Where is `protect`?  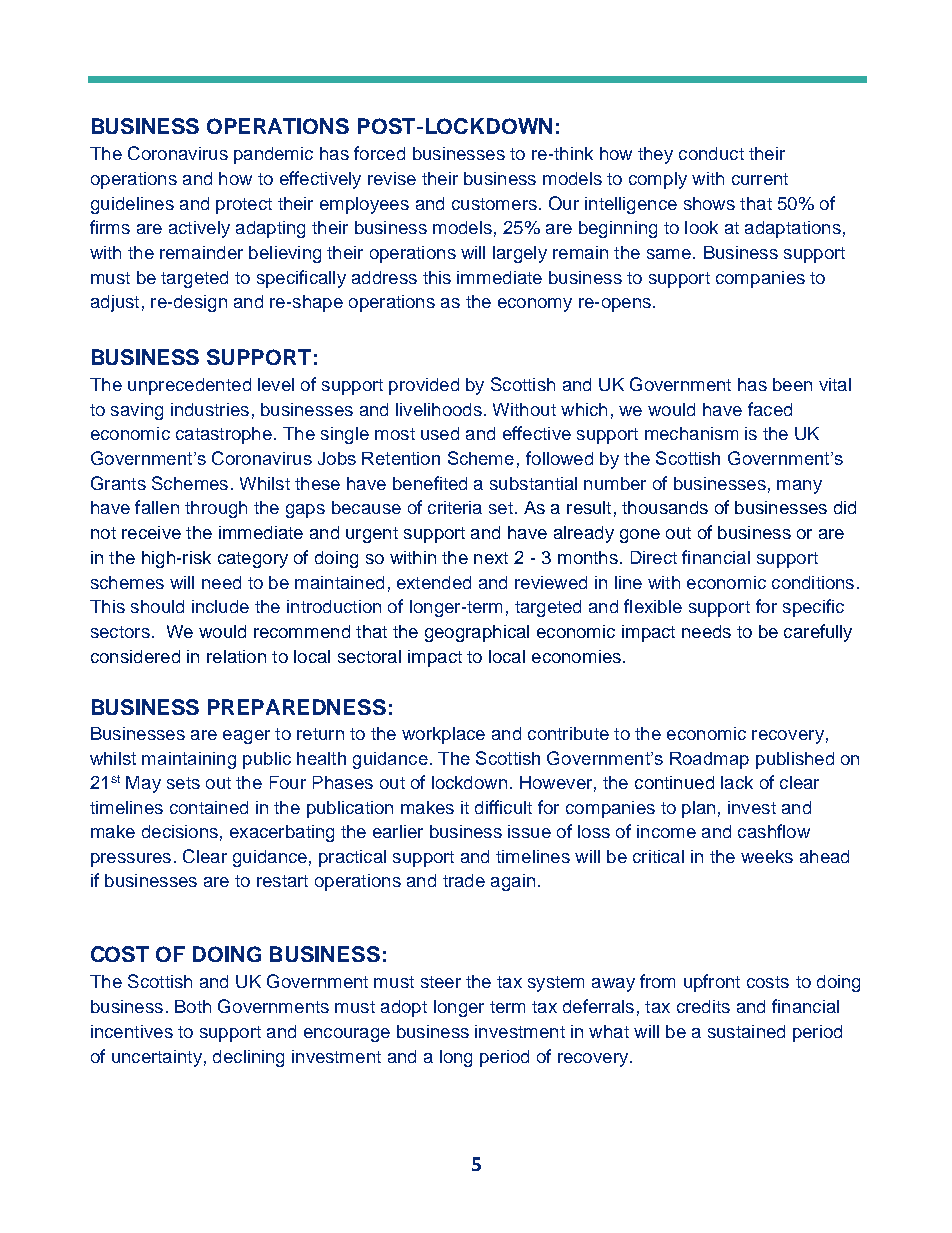
protect is located at coordinates (244, 206).
